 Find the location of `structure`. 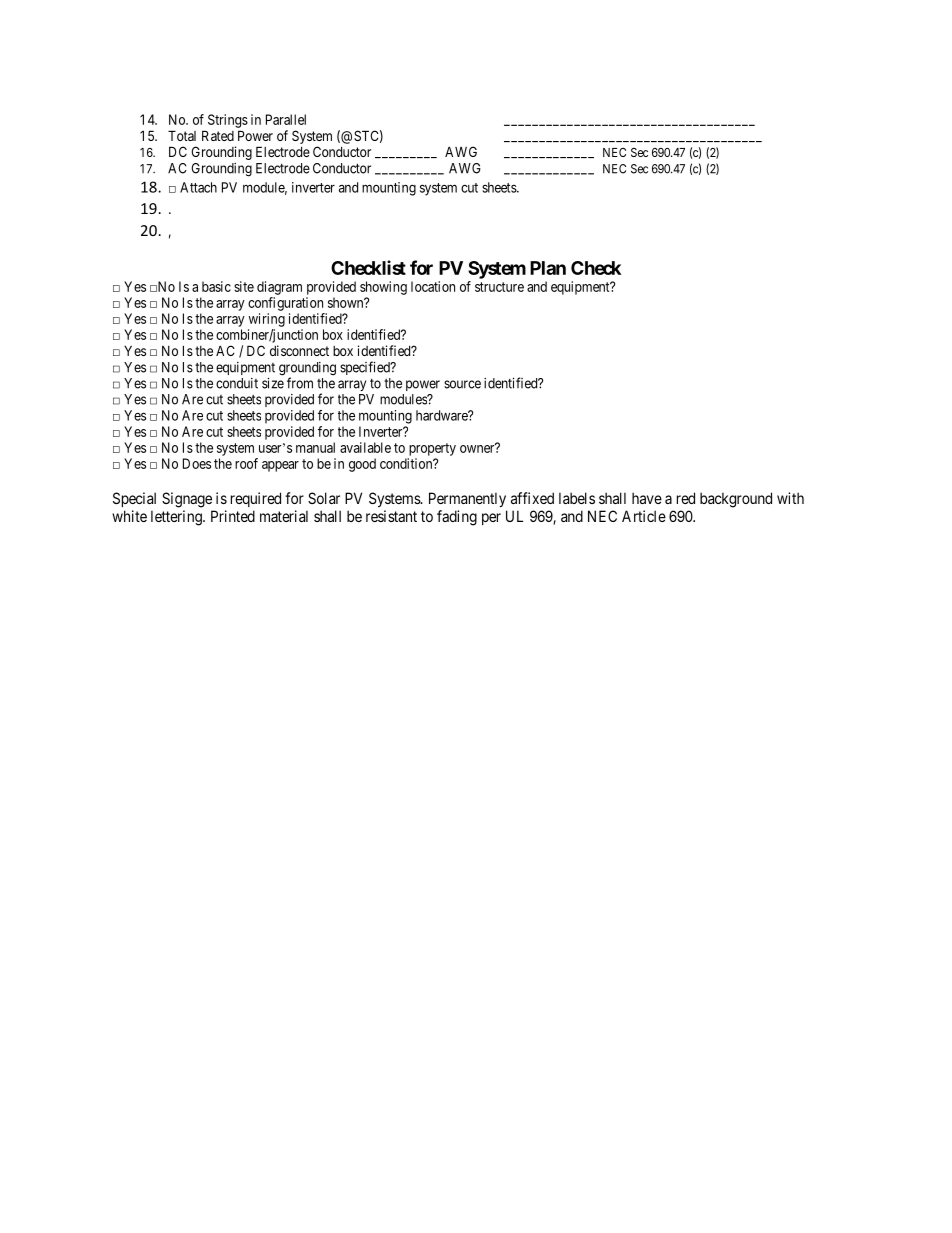

structure is located at coordinates (499, 287).
